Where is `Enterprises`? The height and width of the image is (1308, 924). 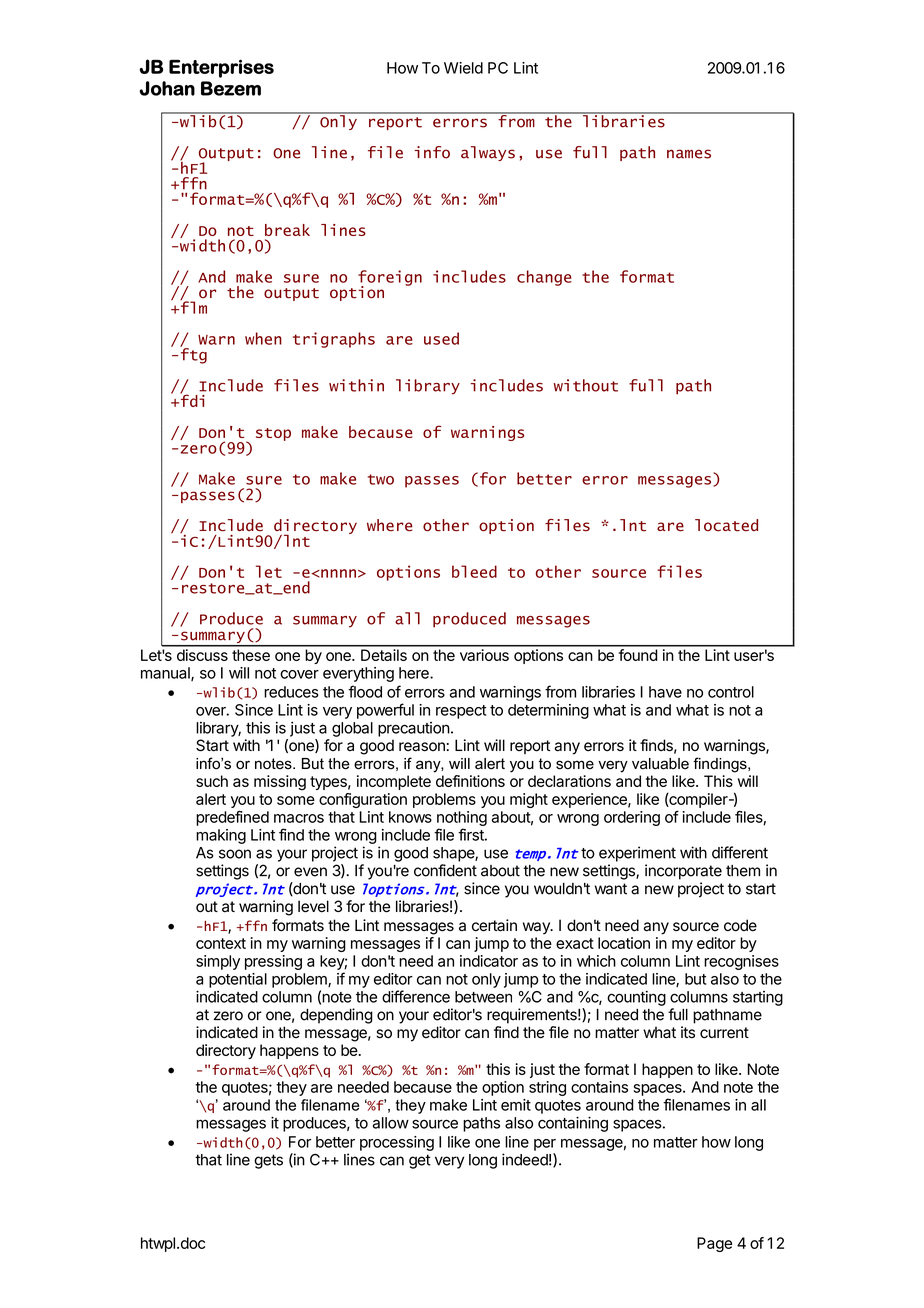 Enterprises is located at coordinates (221, 68).
